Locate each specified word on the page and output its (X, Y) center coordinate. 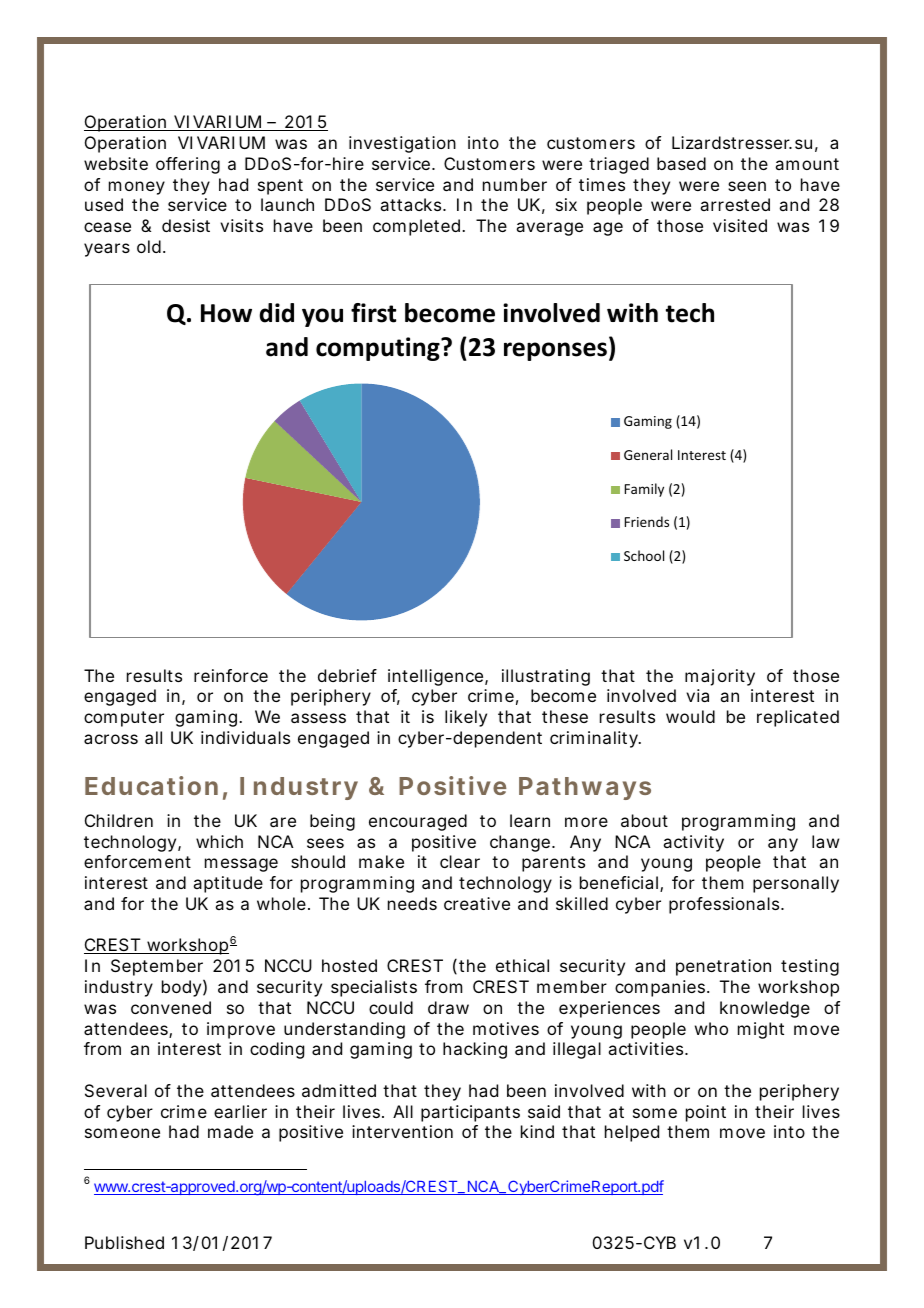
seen (747, 186)
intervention (402, 1131)
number (515, 184)
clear (460, 861)
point (706, 1113)
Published (124, 1242)
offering (188, 165)
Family (644, 490)
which (219, 841)
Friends (647, 521)
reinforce (231, 675)
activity (693, 843)
